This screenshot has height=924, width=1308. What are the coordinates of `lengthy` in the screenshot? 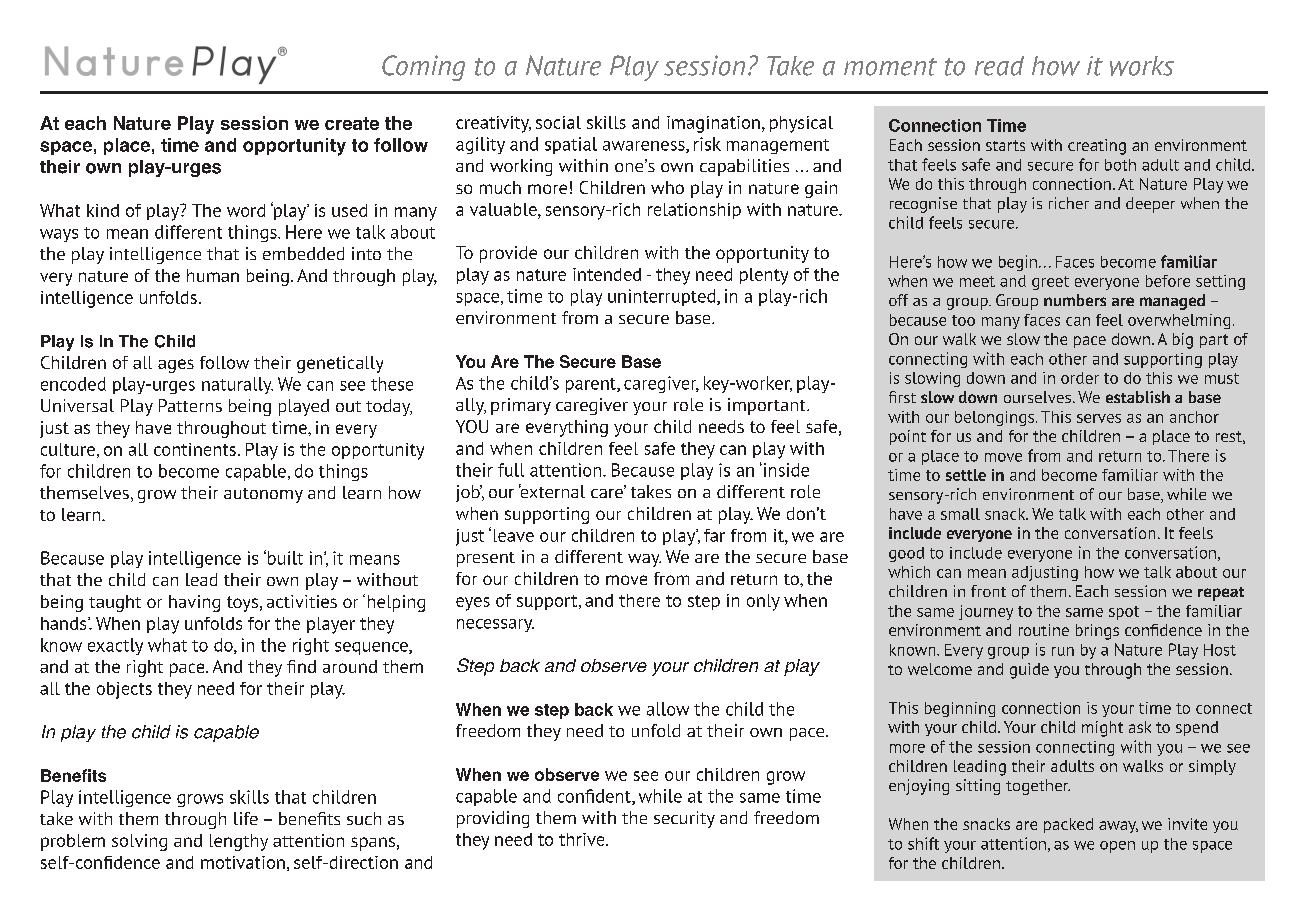 It's located at (239, 842).
